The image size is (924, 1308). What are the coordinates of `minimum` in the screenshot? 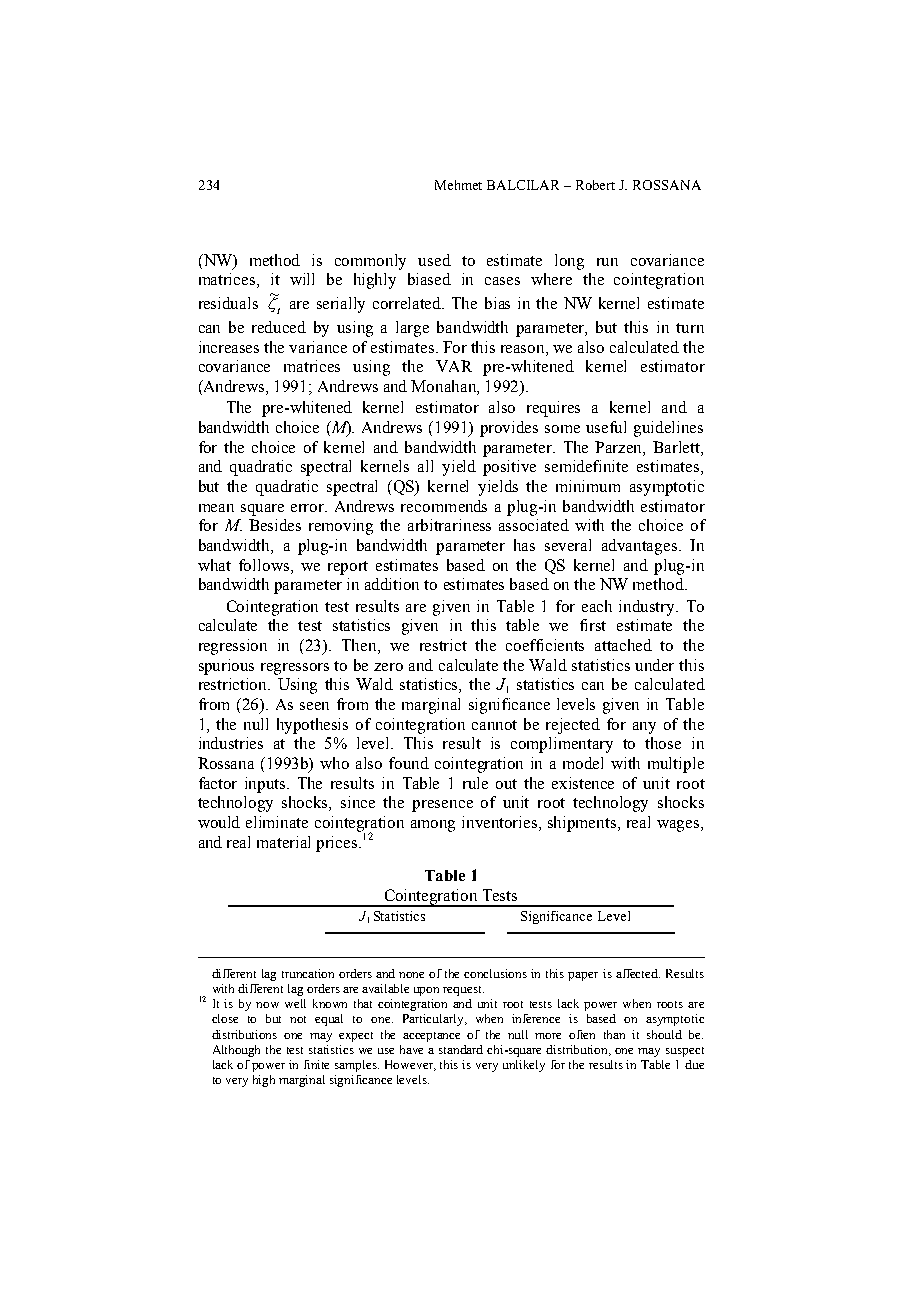 It's located at (588, 486).
